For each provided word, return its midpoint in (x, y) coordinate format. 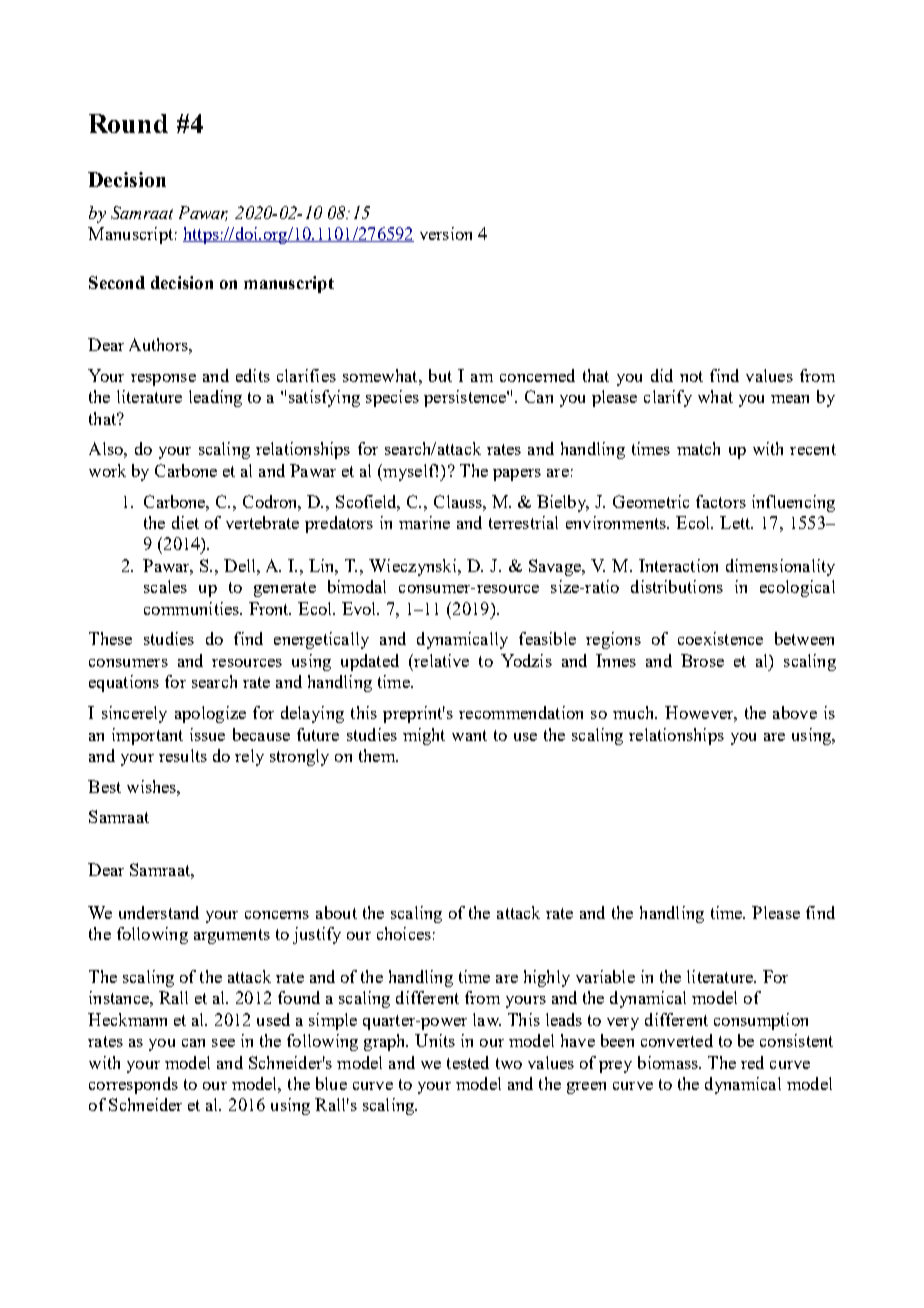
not (691, 376)
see (223, 1043)
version (446, 233)
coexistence (720, 638)
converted (677, 1040)
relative (440, 660)
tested (468, 1062)
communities (192, 608)
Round (128, 123)
